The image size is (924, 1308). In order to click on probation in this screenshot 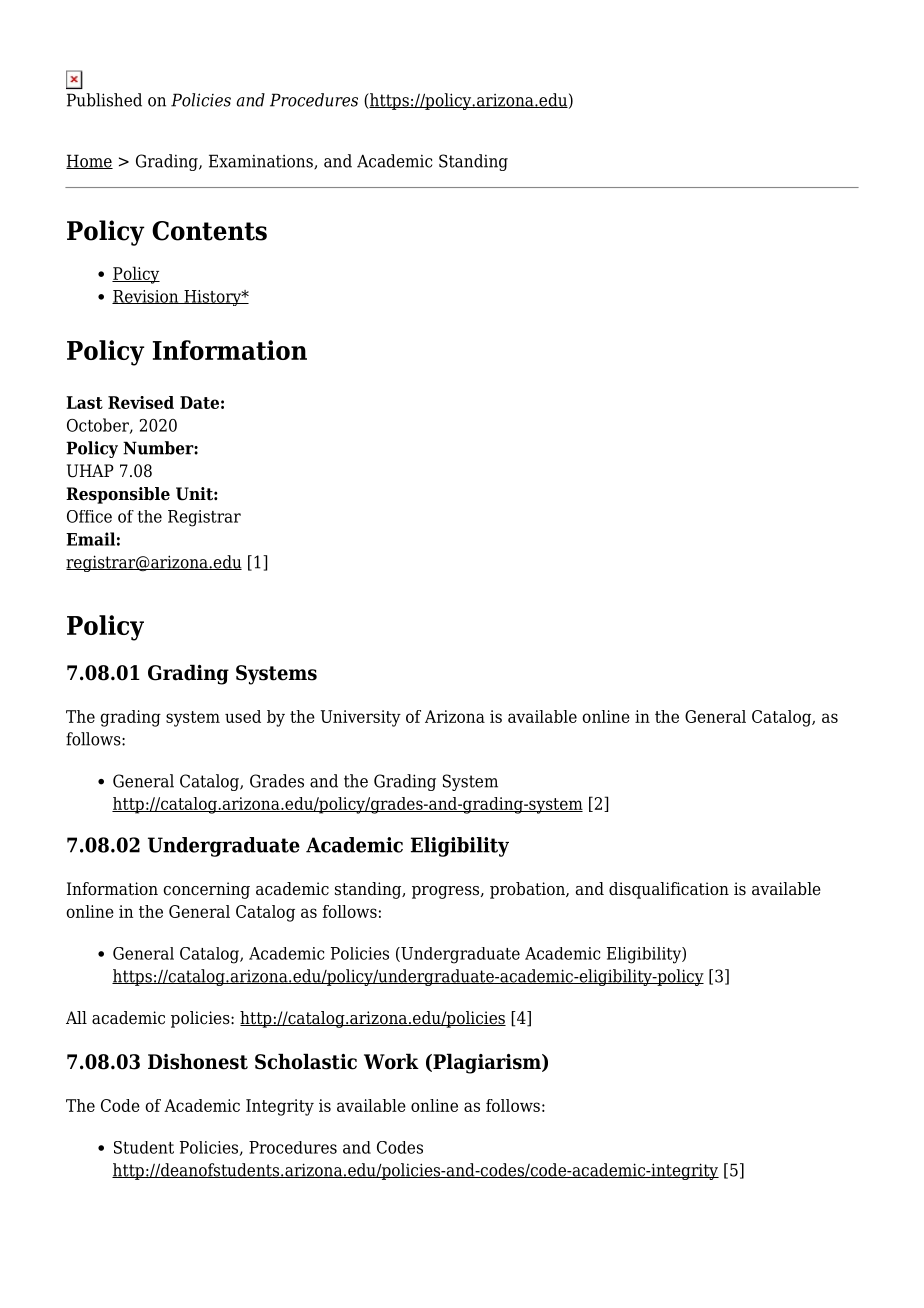, I will do `click(528, 890)`.
